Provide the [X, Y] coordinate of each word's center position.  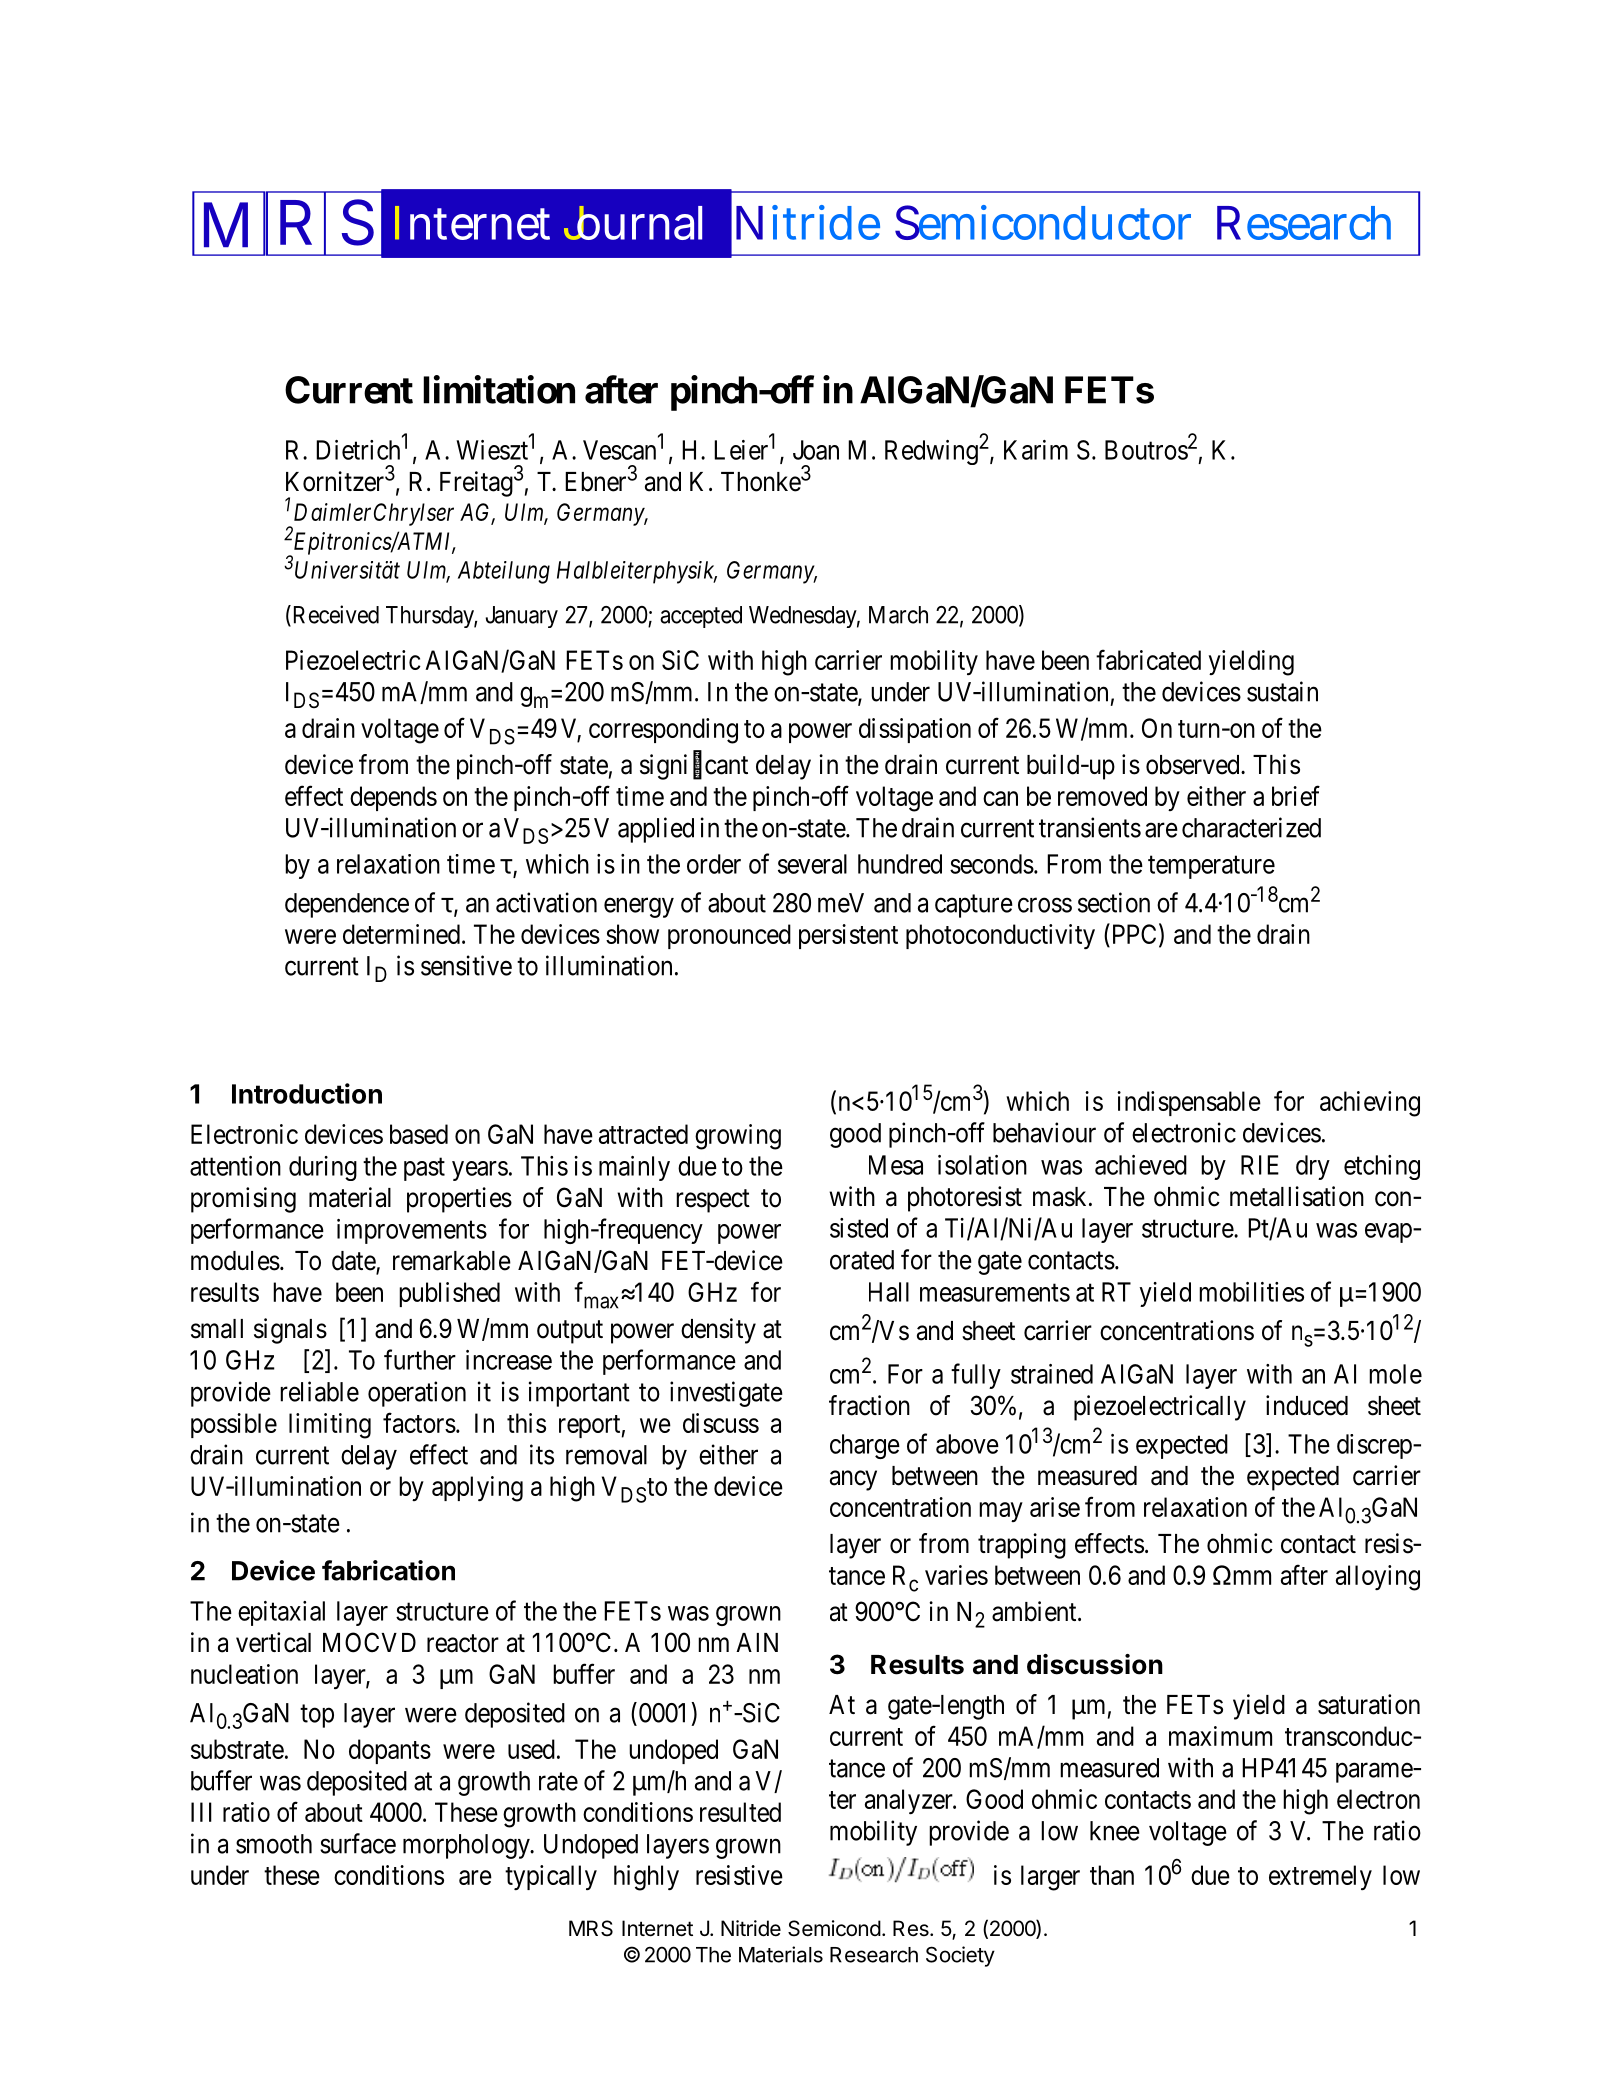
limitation [499, 389]
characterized [1251, 827]
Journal [633, 223]
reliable [319, 1391]
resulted [740, 1812]
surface [358, 1843]
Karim [1036, 450]
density [718, 1331]
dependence [347, 905]
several [812, 864]
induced [1307, 1405]
